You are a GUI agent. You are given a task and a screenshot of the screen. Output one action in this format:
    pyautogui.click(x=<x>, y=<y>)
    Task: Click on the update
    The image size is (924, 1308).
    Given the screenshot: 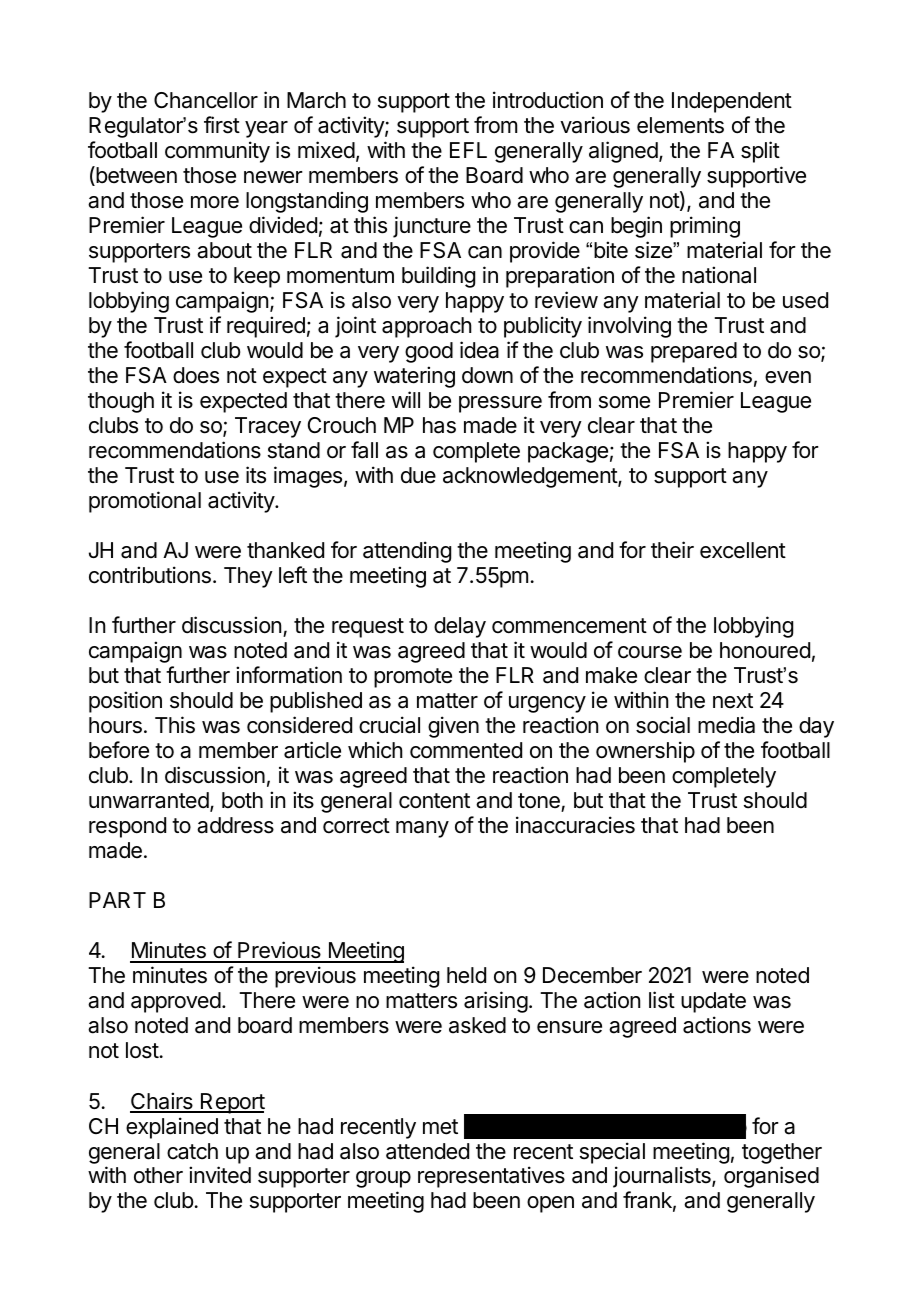 What is the action you would take?
    pyautogui.click(x=713, y=1002)
